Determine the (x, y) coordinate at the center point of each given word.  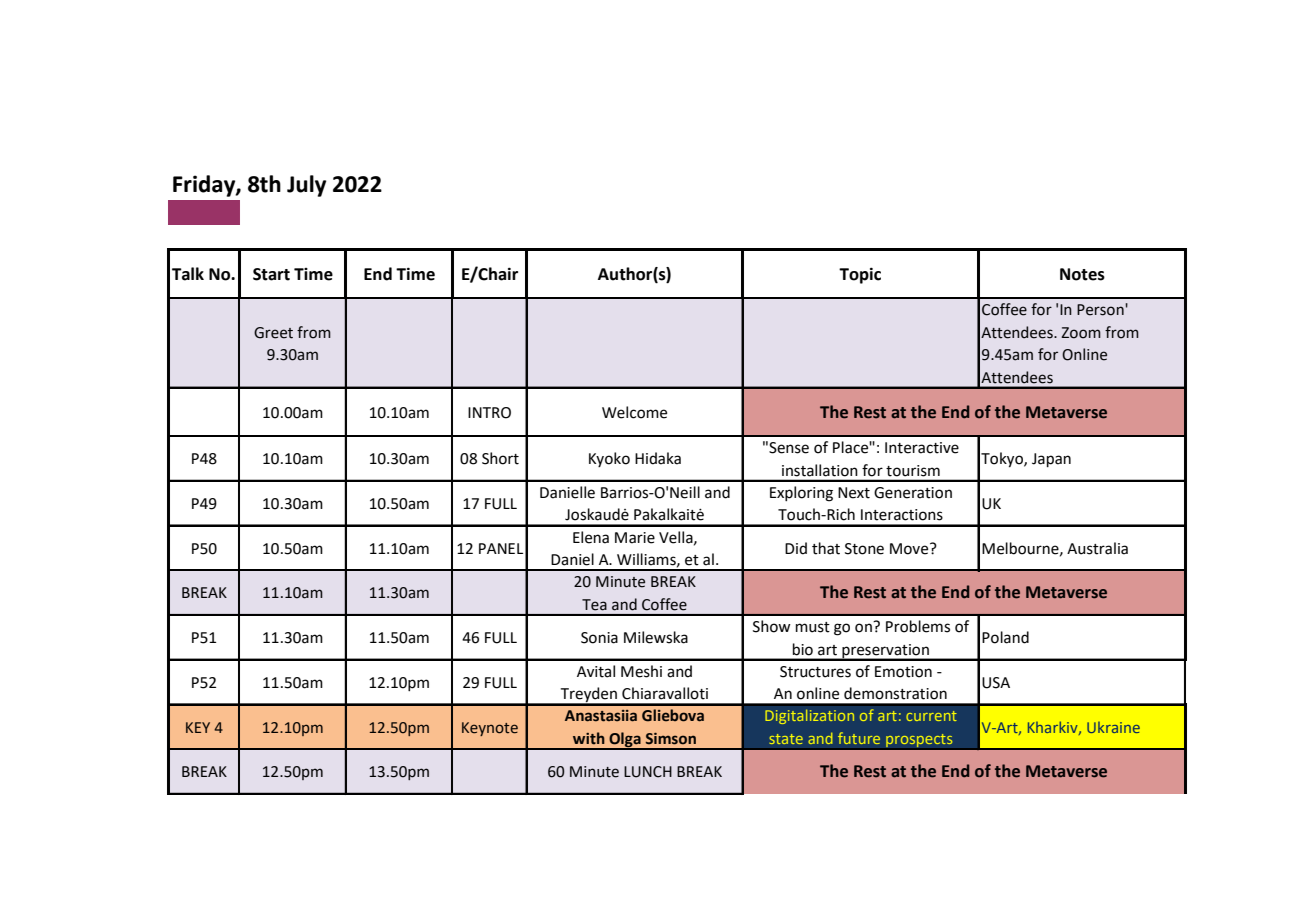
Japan (1051, 460)
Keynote (490, 729)
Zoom (1081, 333)
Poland (1005, 637)
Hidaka (658, 458)
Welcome (634, 412)
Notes (1082, 274)
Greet (273, 333)
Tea (594, 605)
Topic (860, 275)
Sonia (599, 638)
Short (500, 458)
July (306, 186)
